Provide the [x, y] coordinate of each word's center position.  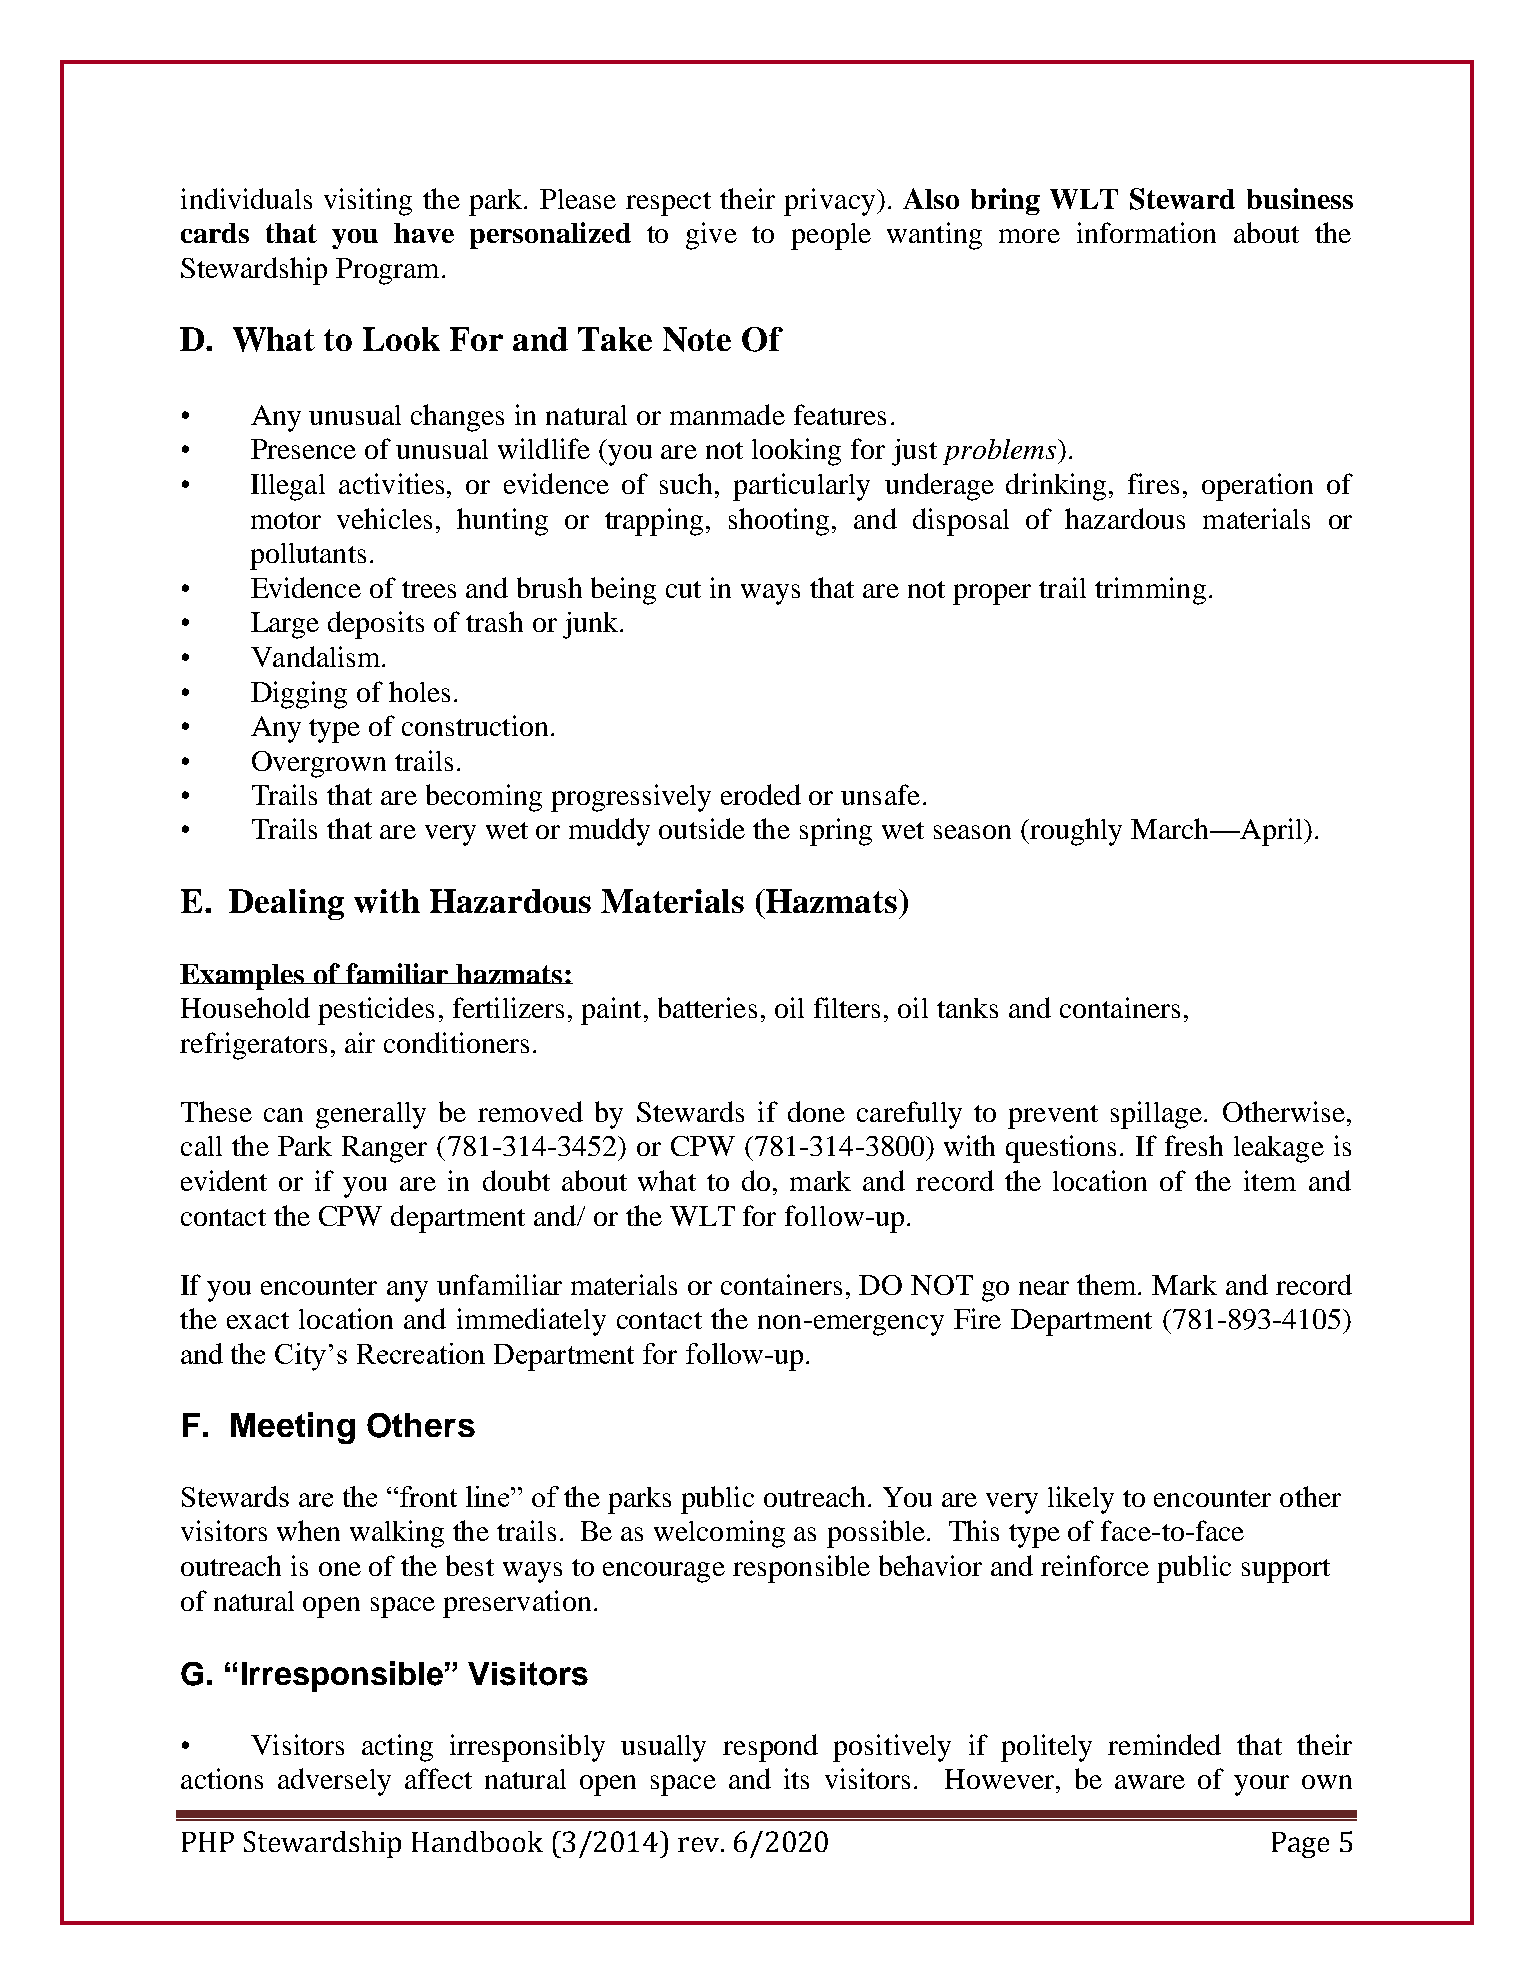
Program [387, 271]
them [1108, 1284]
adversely [334, 1782]
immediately [531, 1322]
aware [1150, 1782]
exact [258, 1320]
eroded [761, 794]
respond [770, 1748]
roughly [1075, 832]
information [1146, 232]
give [711, 236]
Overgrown [319, 764]
